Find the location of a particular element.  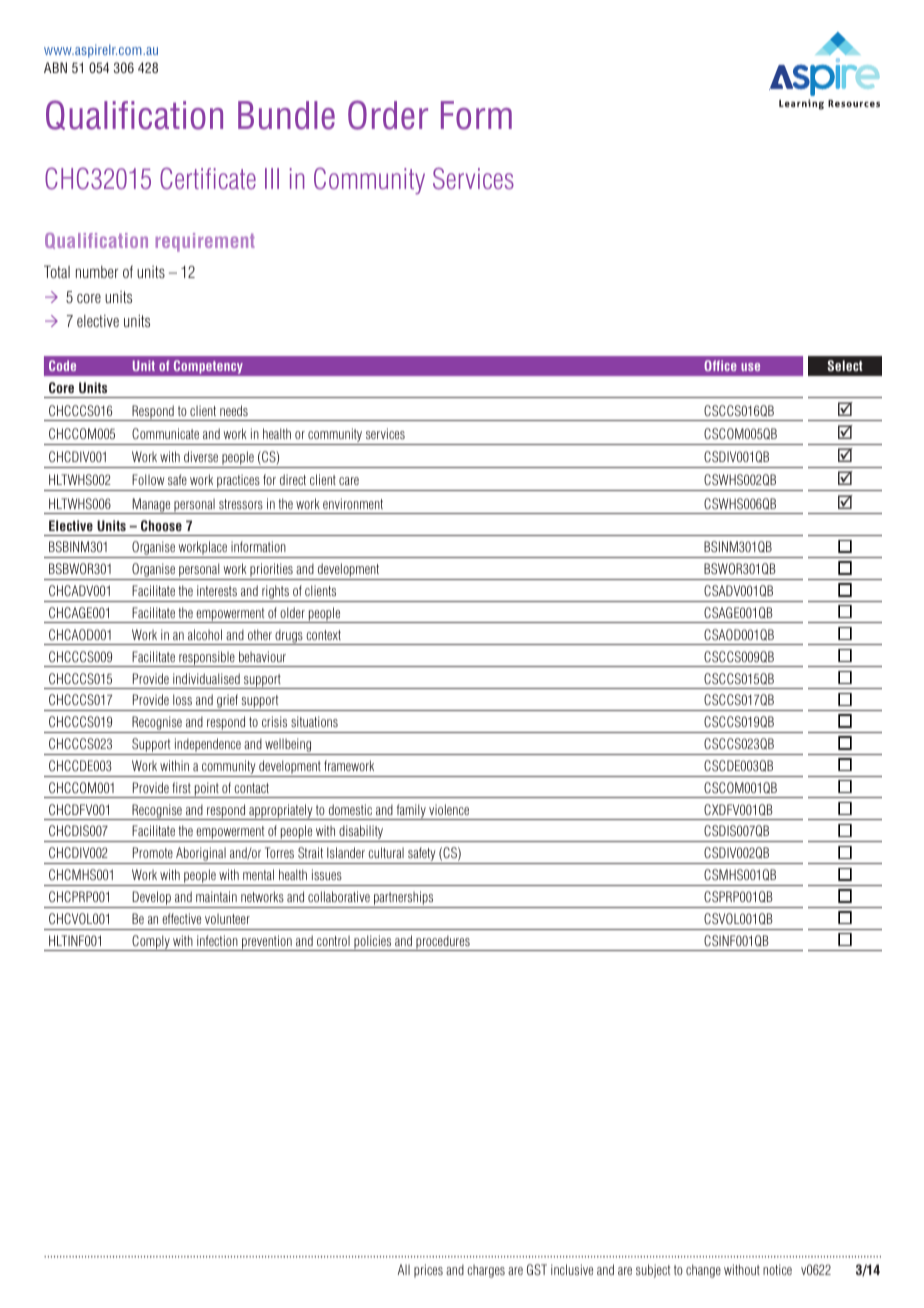

prices is located at coordinates (428, 1271).
